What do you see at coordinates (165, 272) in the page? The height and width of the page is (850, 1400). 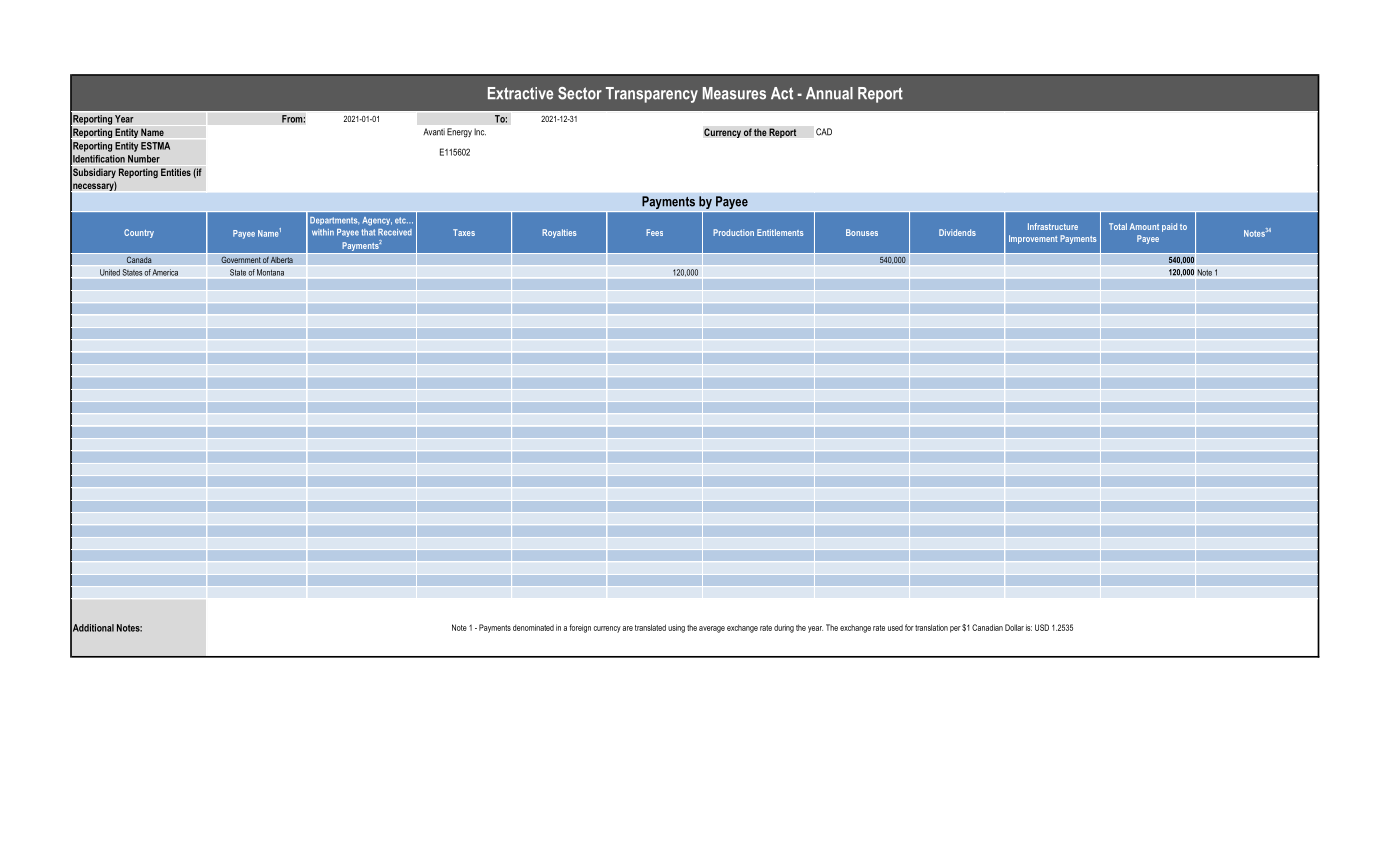 I see `America` at bounding box center [165, 272].
